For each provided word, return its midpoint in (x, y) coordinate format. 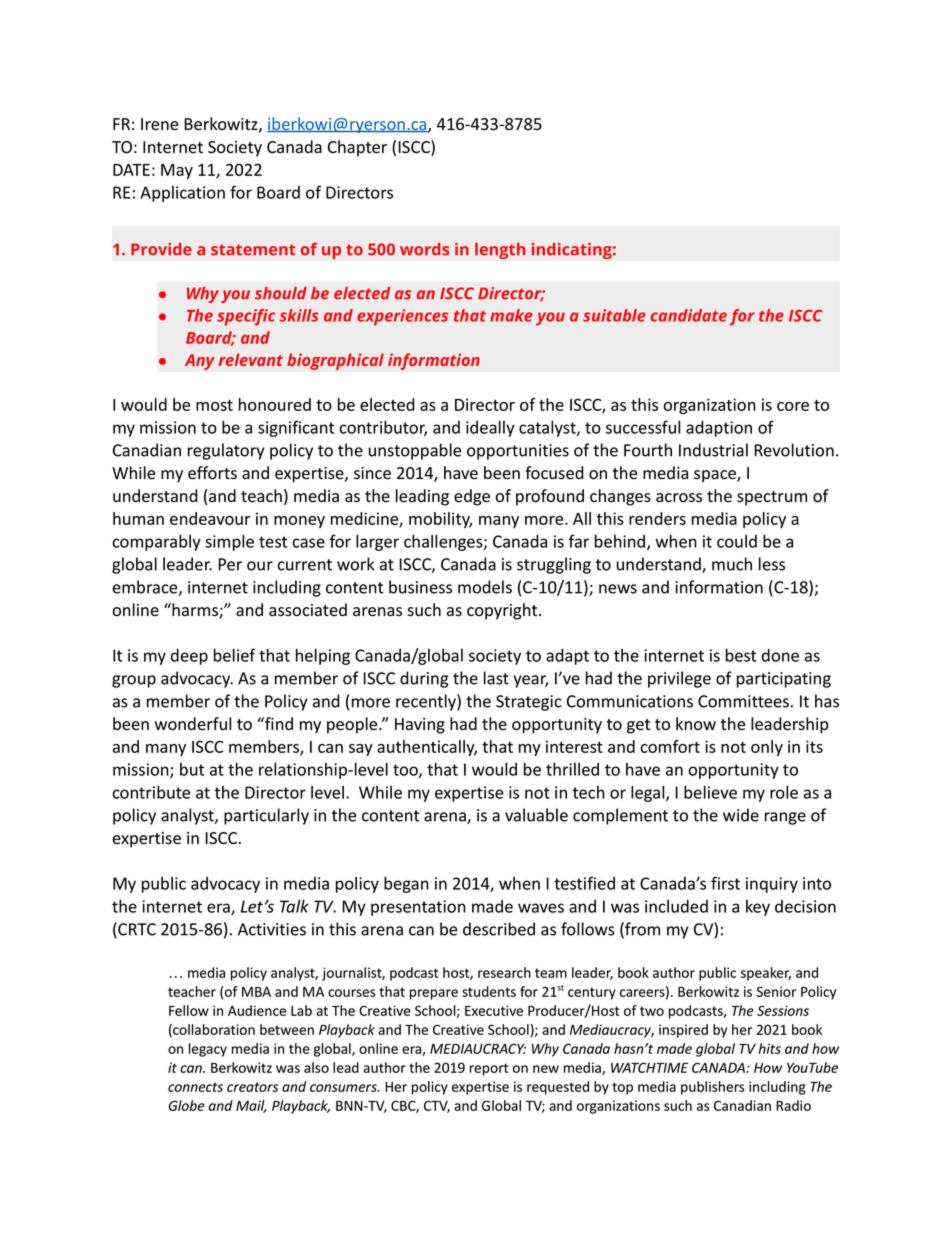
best (741, 655)
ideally (490, 428)
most (214, 405)
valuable (536, 815)
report (489, 1069)
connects (195, 1087)
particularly (266, 816)
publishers (713, 1088)
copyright (503, 611)
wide (741, 815)
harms (195, 611)
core (793, 406)
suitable (614, 315)
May (177, 171)
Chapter (357, 148)
